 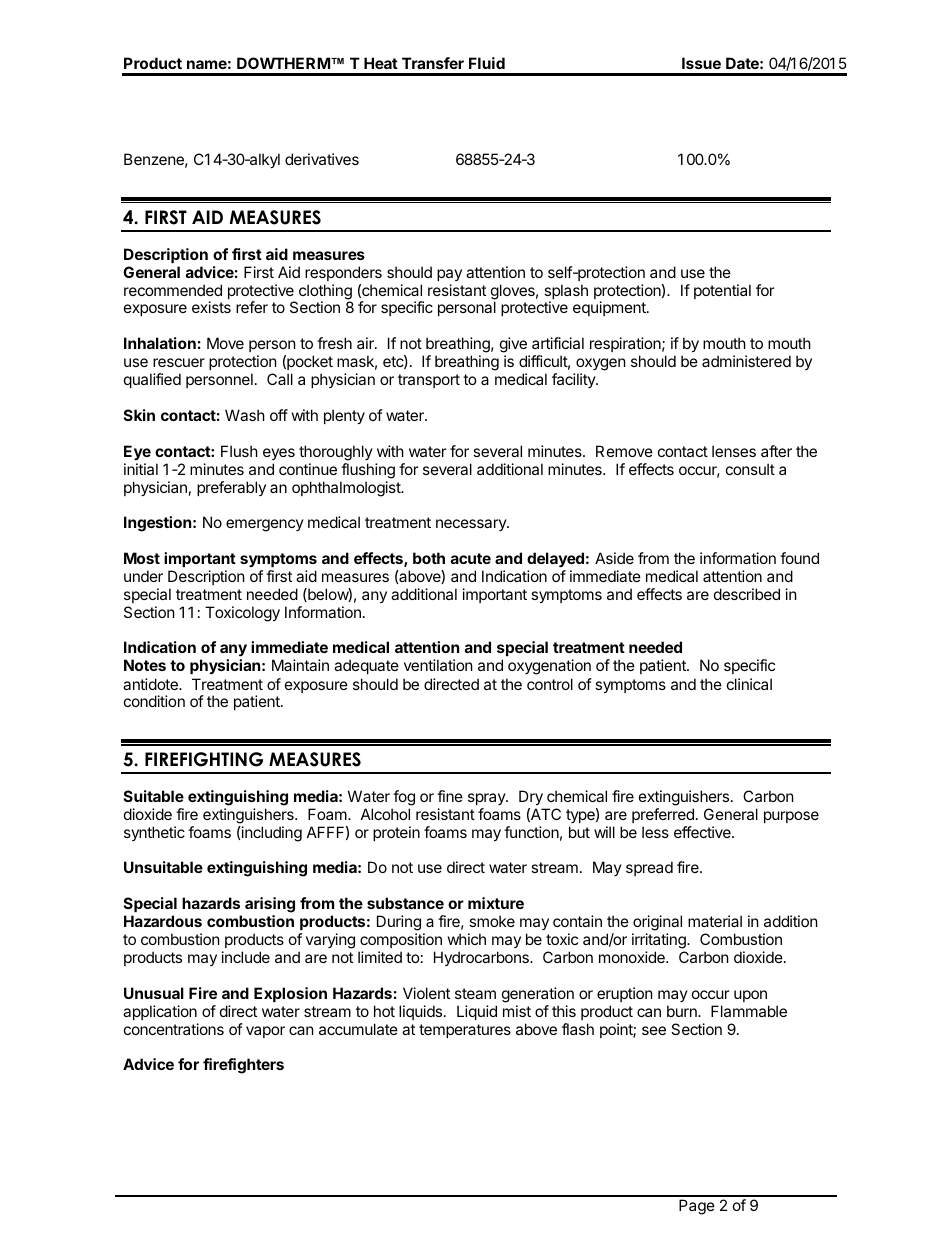 I want to click on derivatives, so click(x=322, y=159).
